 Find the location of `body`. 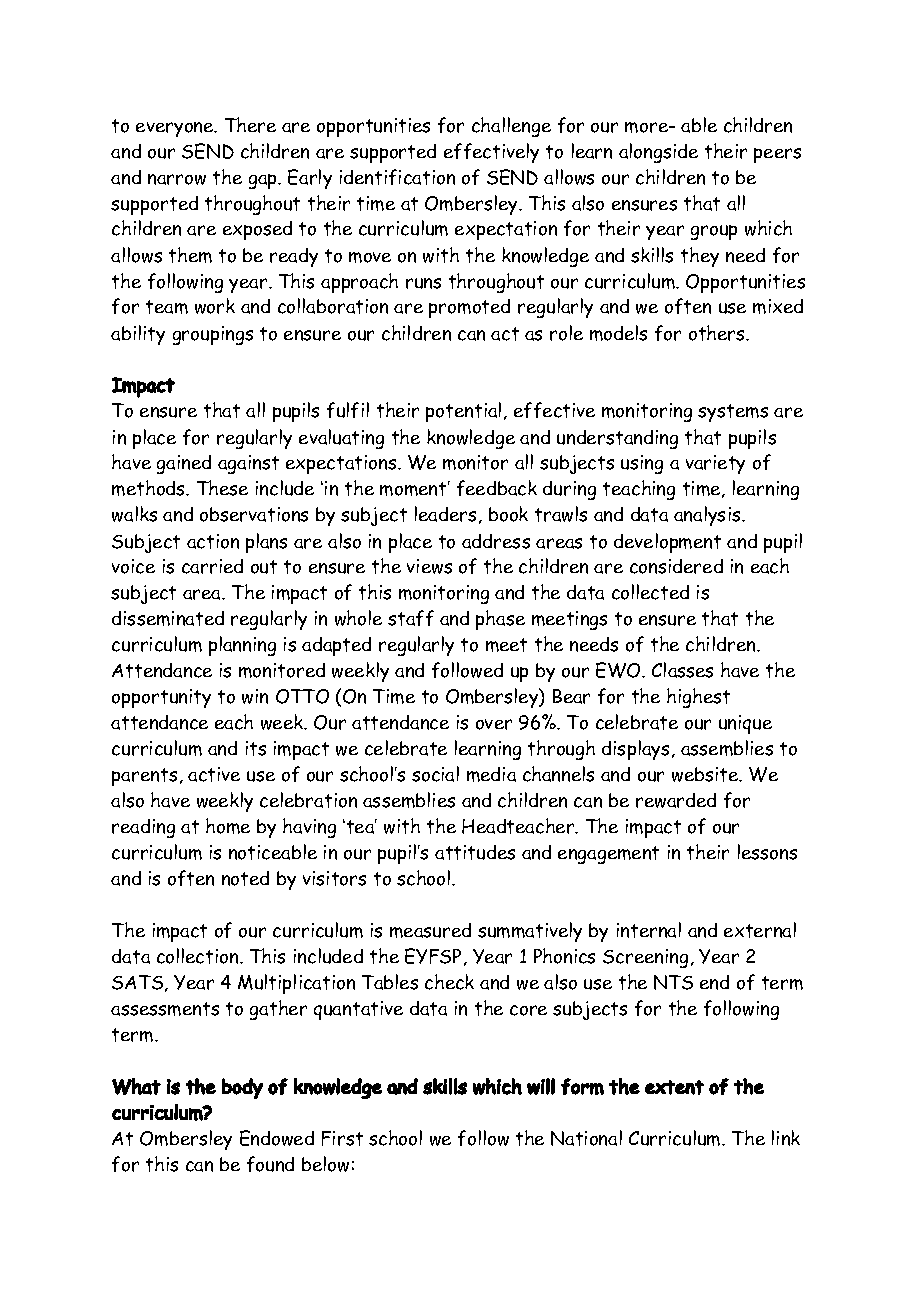

body is located at coordinates (242, 1088).
